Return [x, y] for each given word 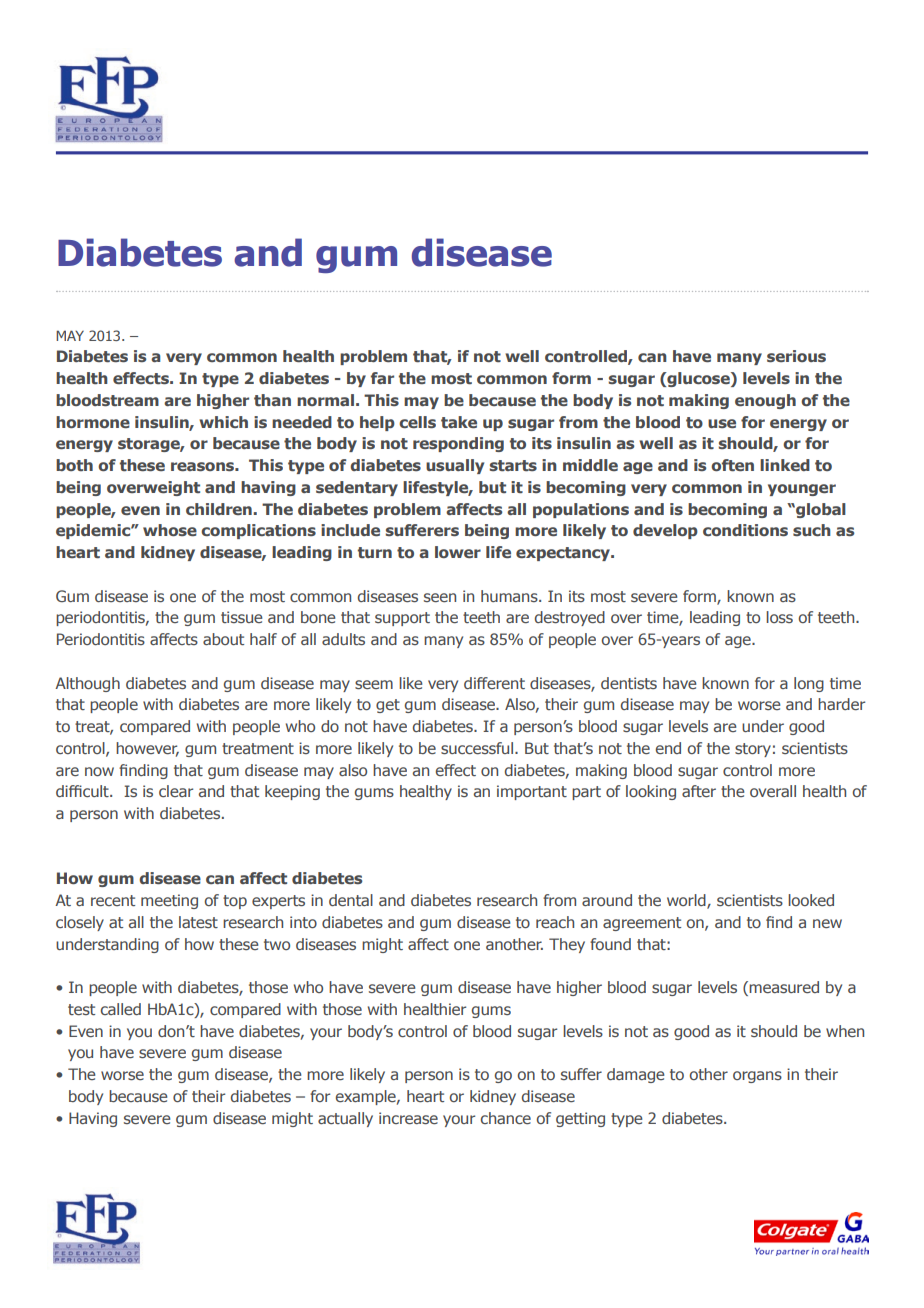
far [382, 378]
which [223, 422]
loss [779, 617]
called [121, 1009]
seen [440, 597]
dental [351, 900]
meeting [169, 901]
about [223, 639]
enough [765, 401]
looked [811, 900]
